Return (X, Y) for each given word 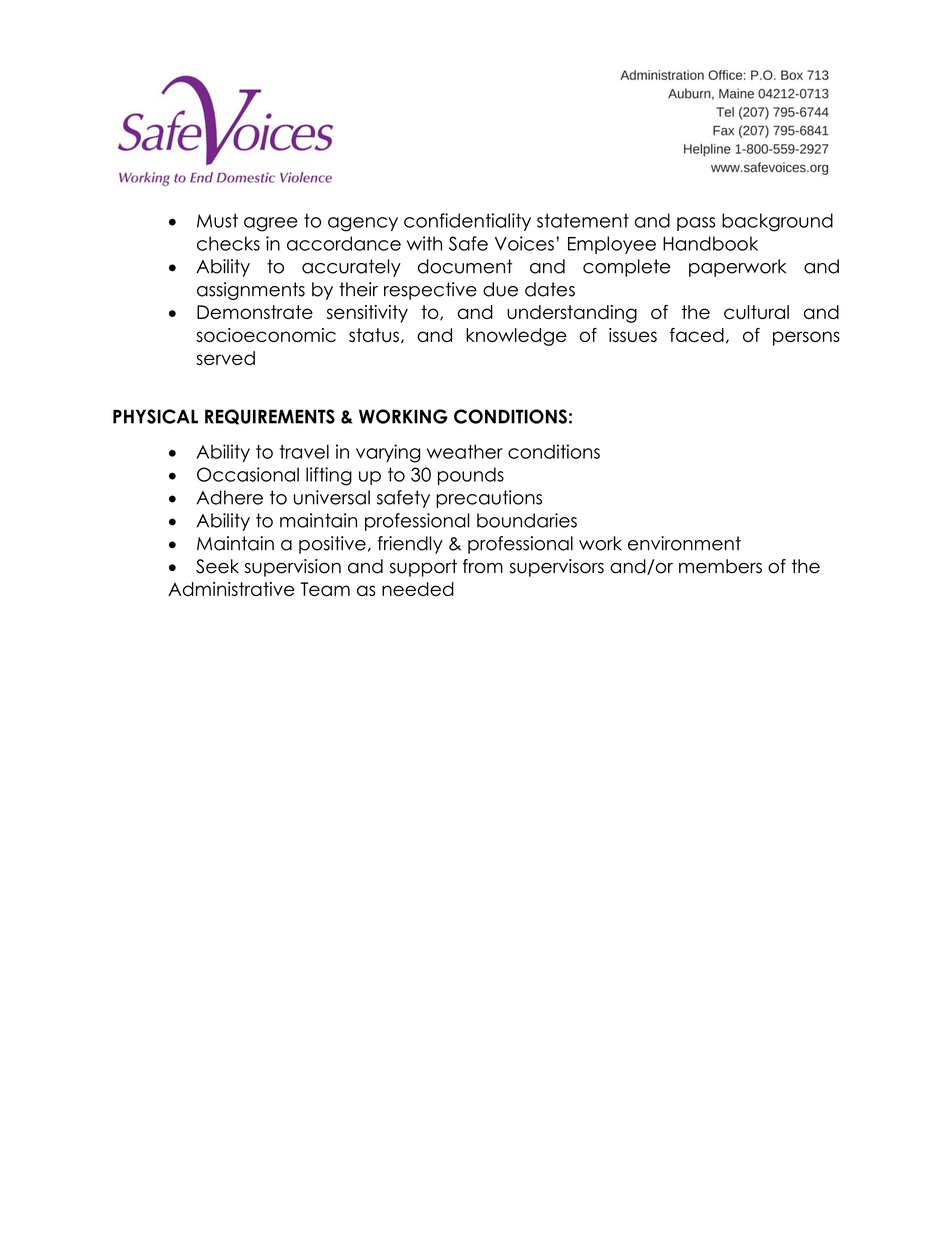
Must (217, 220)
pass (696, 224)
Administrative (231, 589)
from (483, 566)
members (720, 566)
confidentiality (467, 222)
